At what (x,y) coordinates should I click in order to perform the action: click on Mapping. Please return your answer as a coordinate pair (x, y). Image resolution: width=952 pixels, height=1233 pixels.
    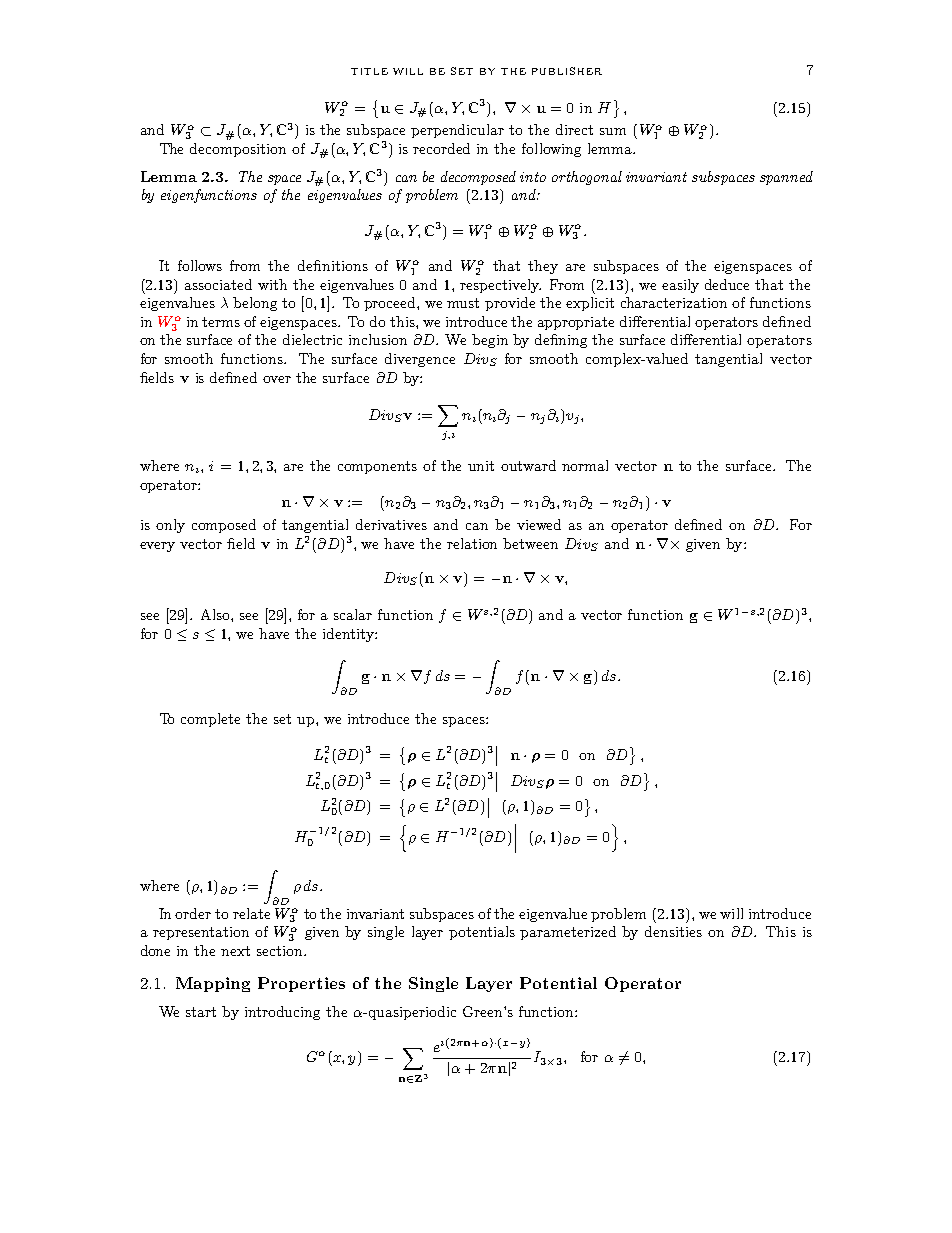
    Looking at the image, I should click on (213, 984).
